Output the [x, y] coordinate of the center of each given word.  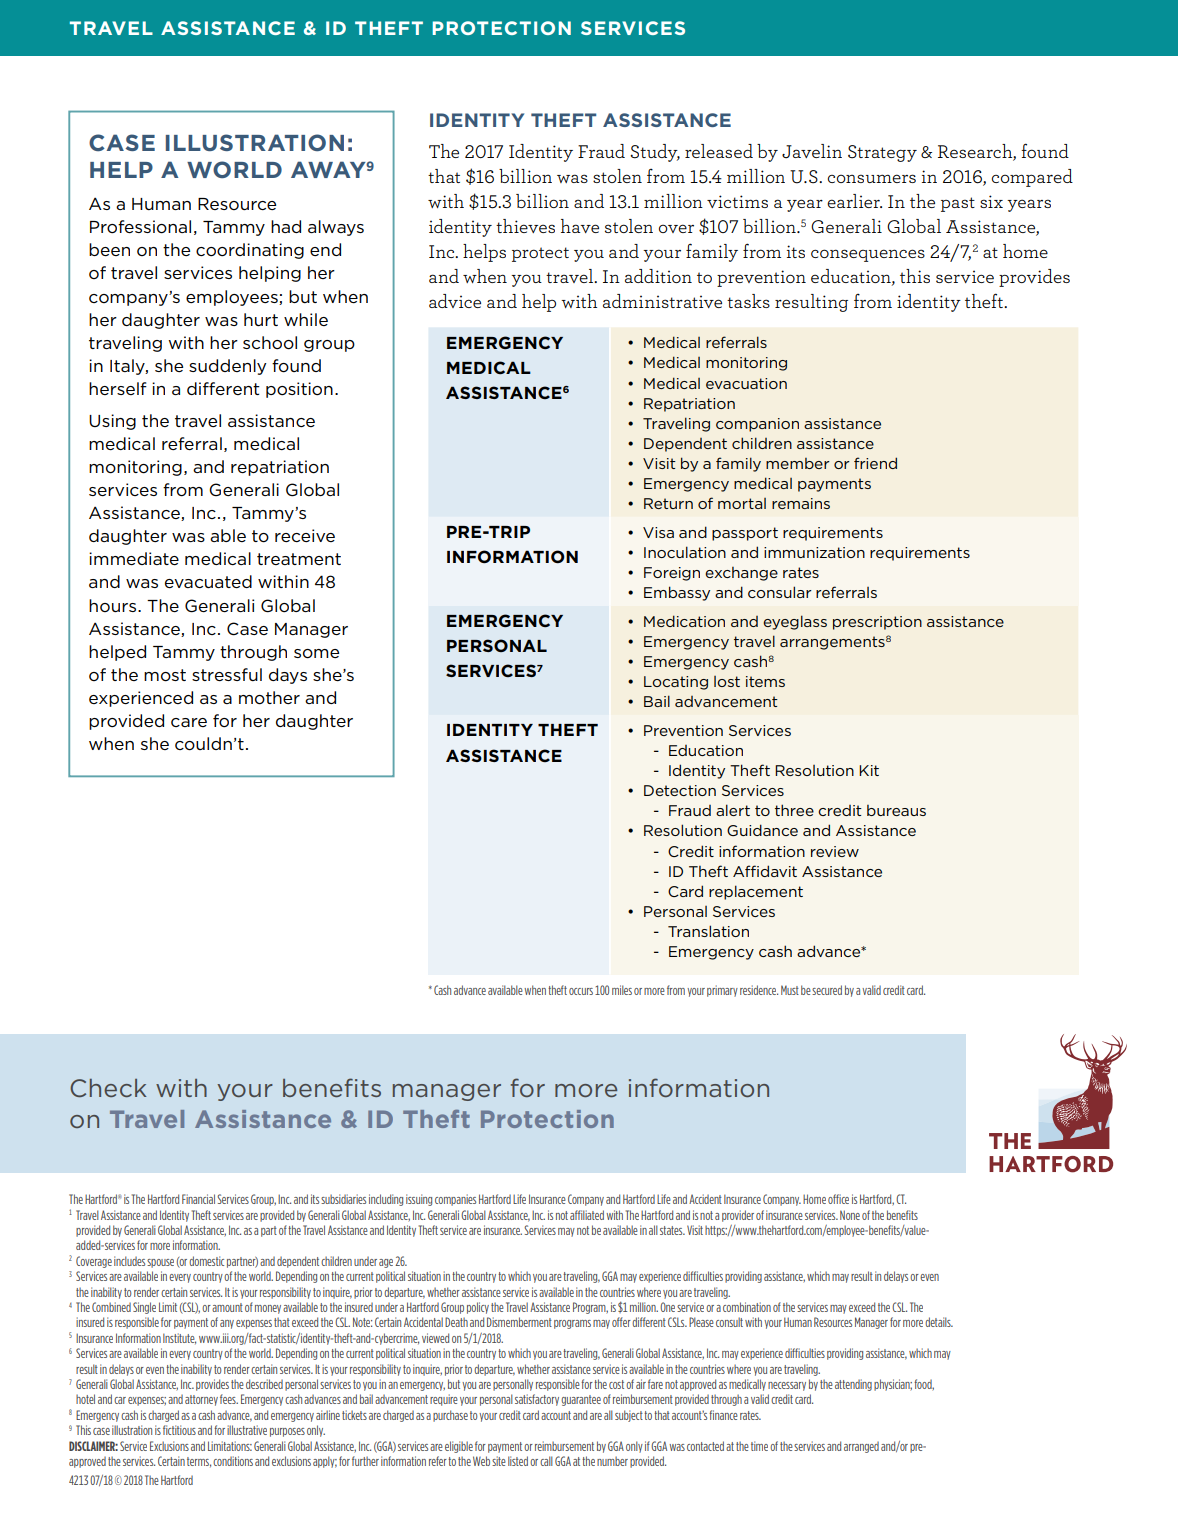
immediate [134, 558]
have [580, 226]
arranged [861, 1447]
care [189, 722]
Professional [140, 227]
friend [875, 463]
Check [108, 1088]
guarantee [581, 1400]
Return [668, 503]
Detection [680, 790]
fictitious [179, 1430]
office [838, 1199]
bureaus [896, 810]
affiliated [587, 1215]
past [958, 204]
